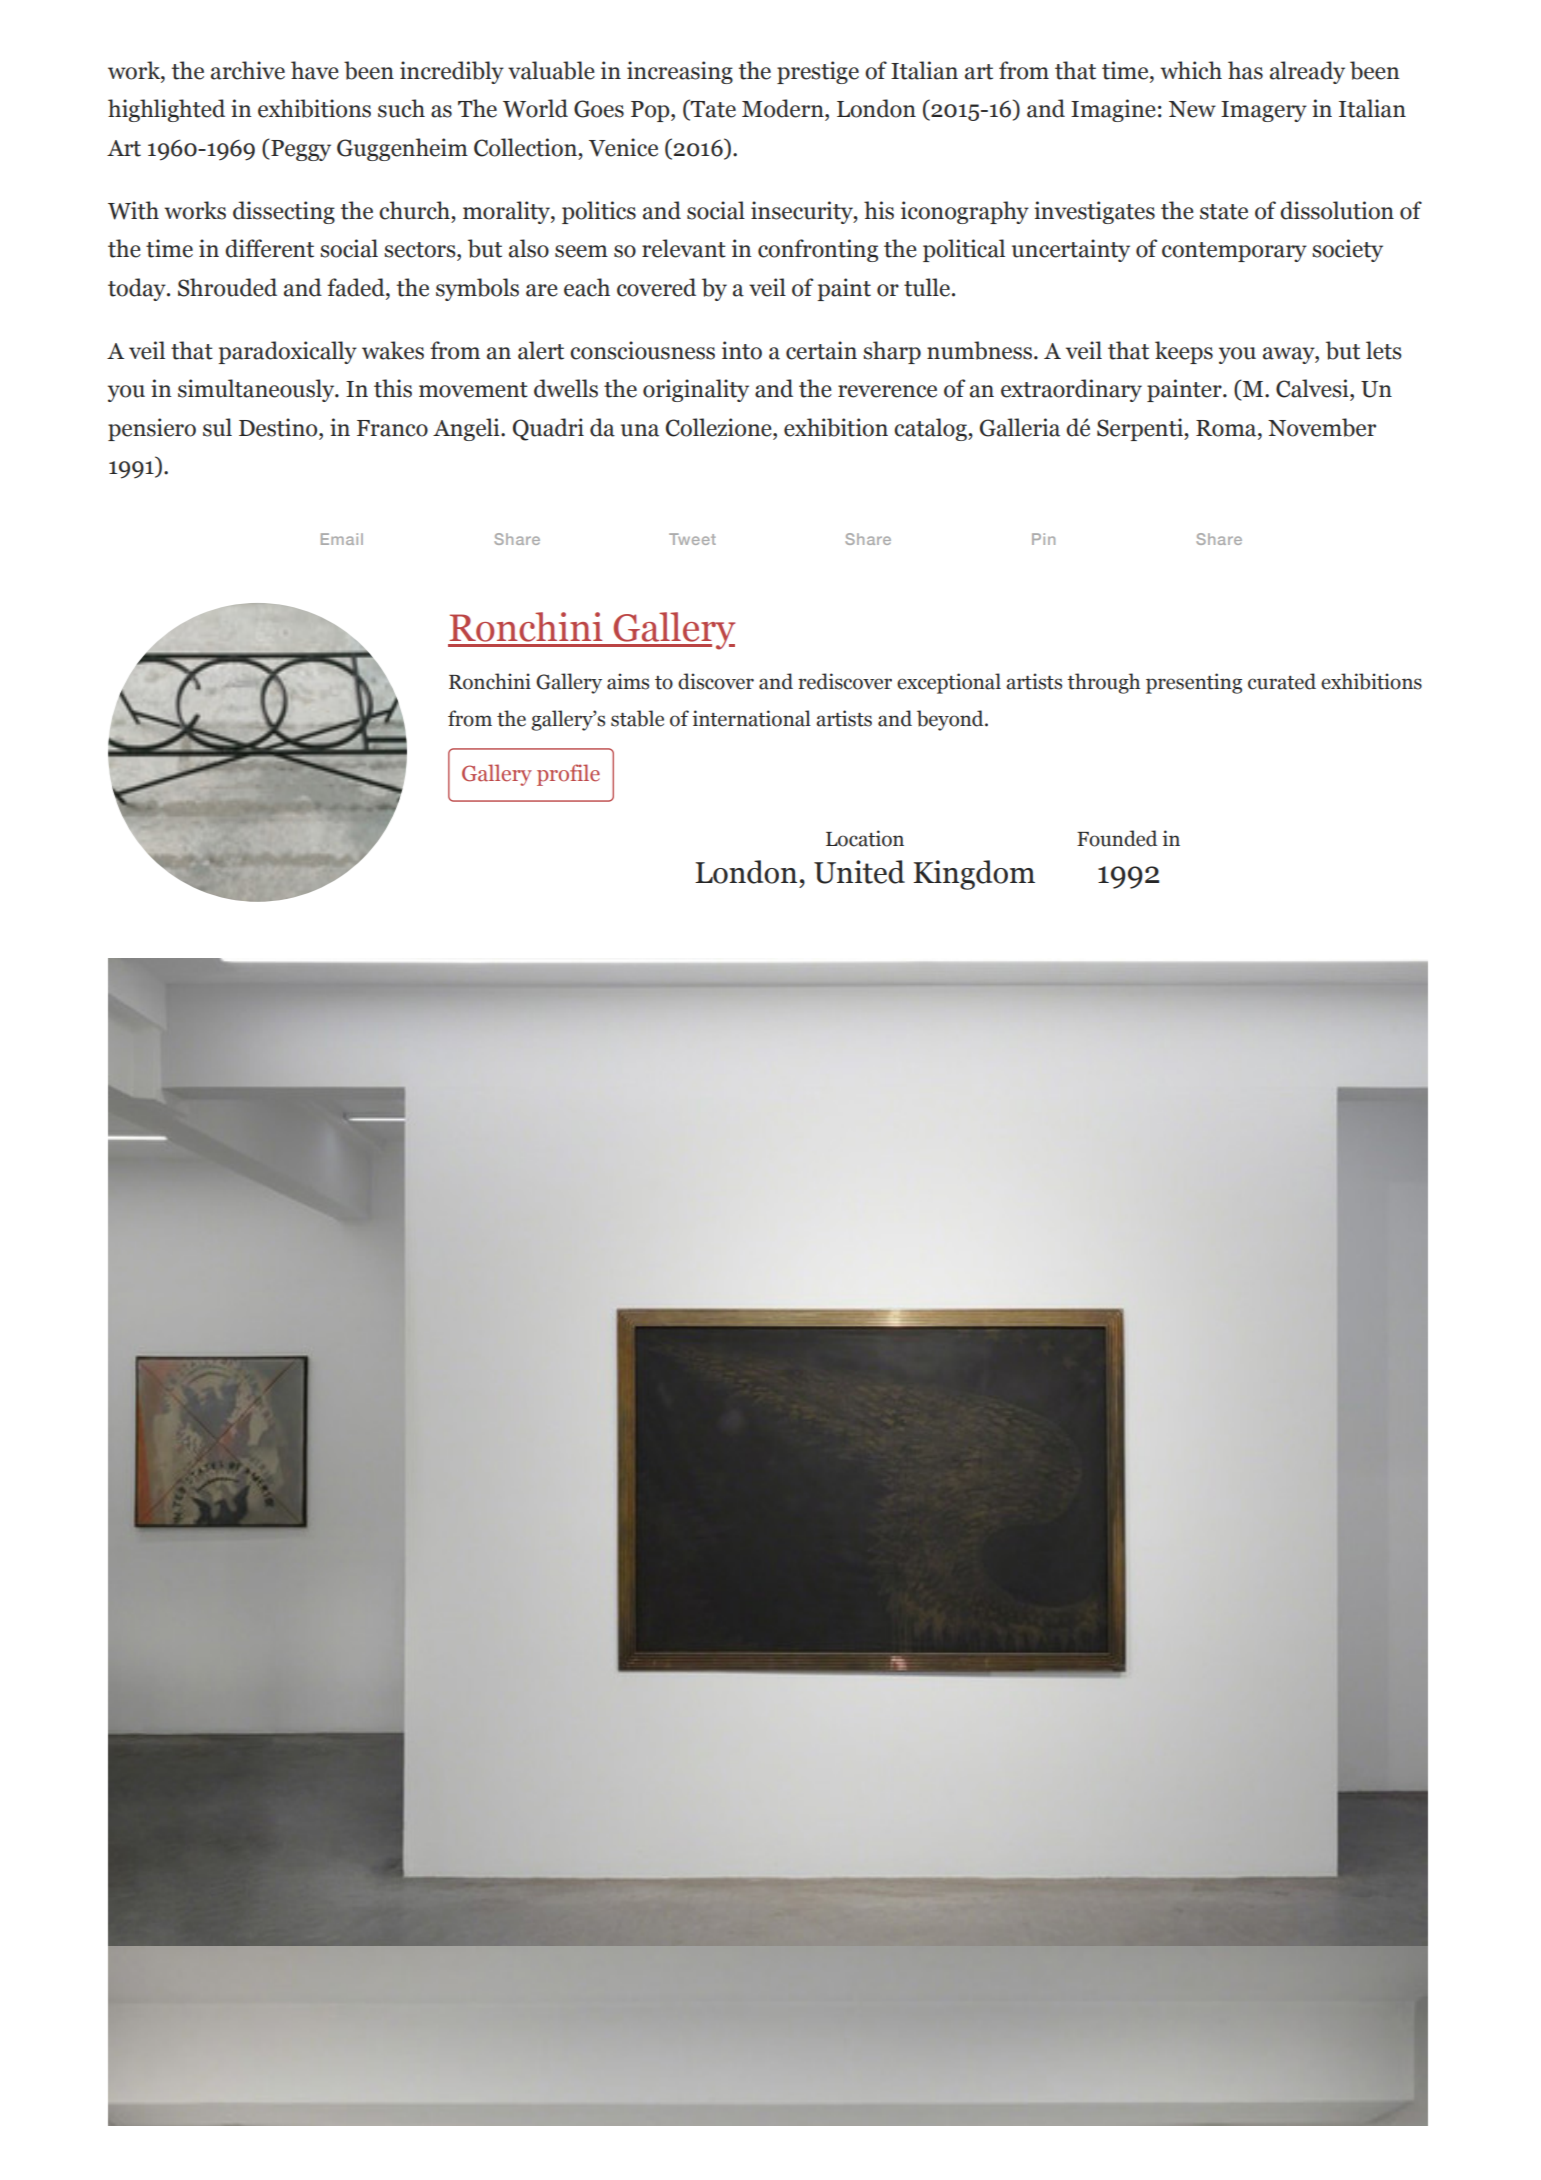 This document has width=1541, height=2180. What do you see at coordinates (1282, 681) in the document?
I see `curated` at bounding box center [1282, 681].
